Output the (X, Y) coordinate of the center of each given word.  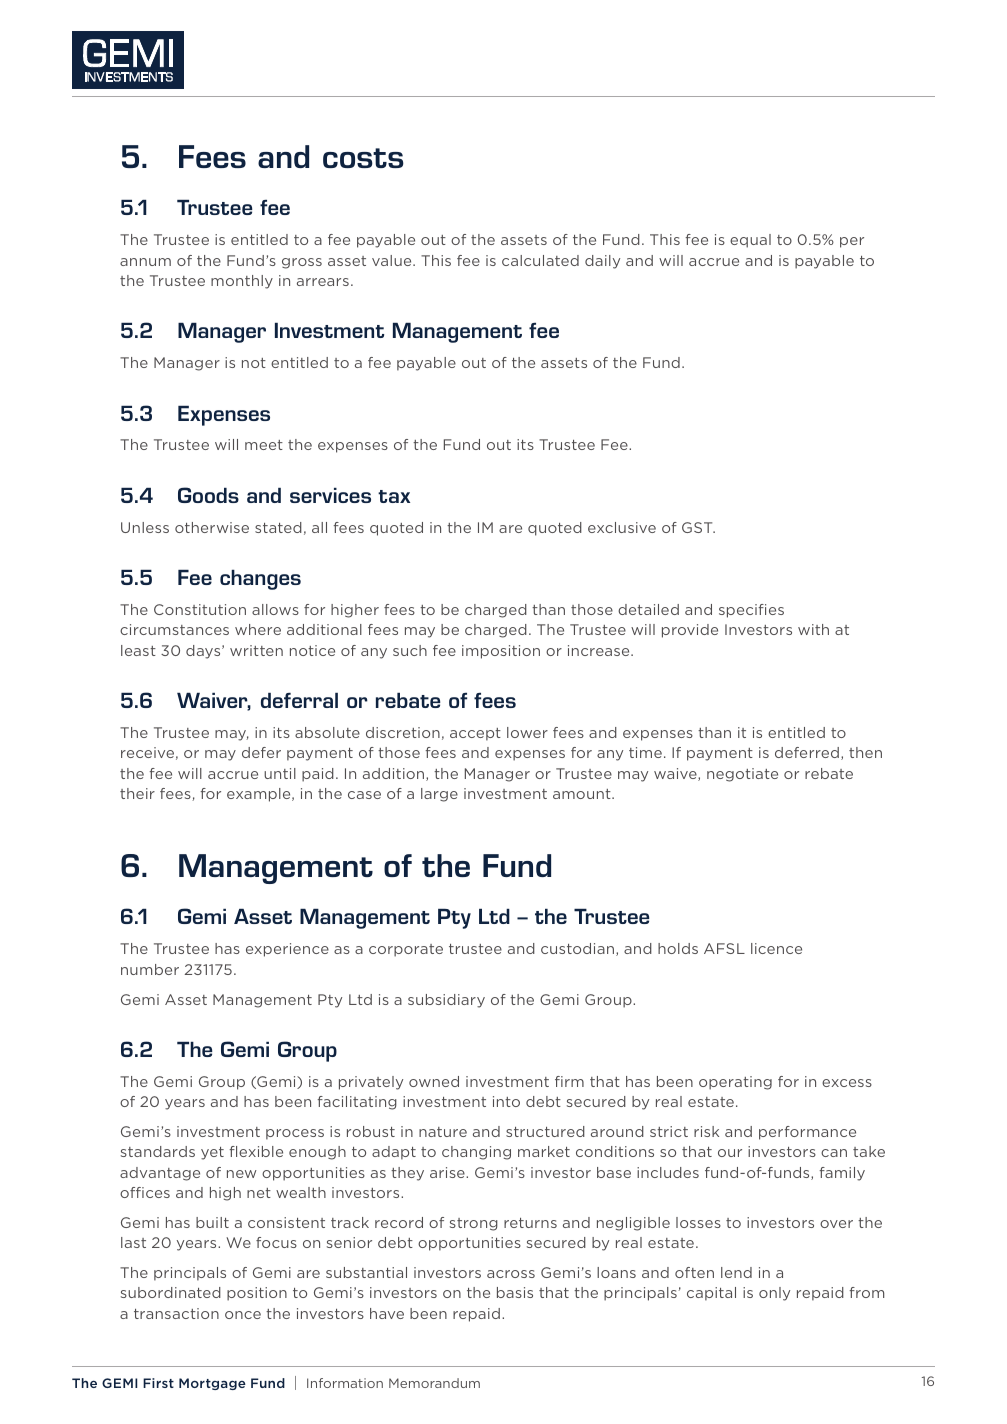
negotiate (742, 775)
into (506, 1101)
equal (750, 241)
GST (698, 527)
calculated (540, 260)
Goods (208, 495)
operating (735, 1083)
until (280, 773)
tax (394, 496)
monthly (242, 282)
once (243, 1315)
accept (475, 734)
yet (212, 1153)
